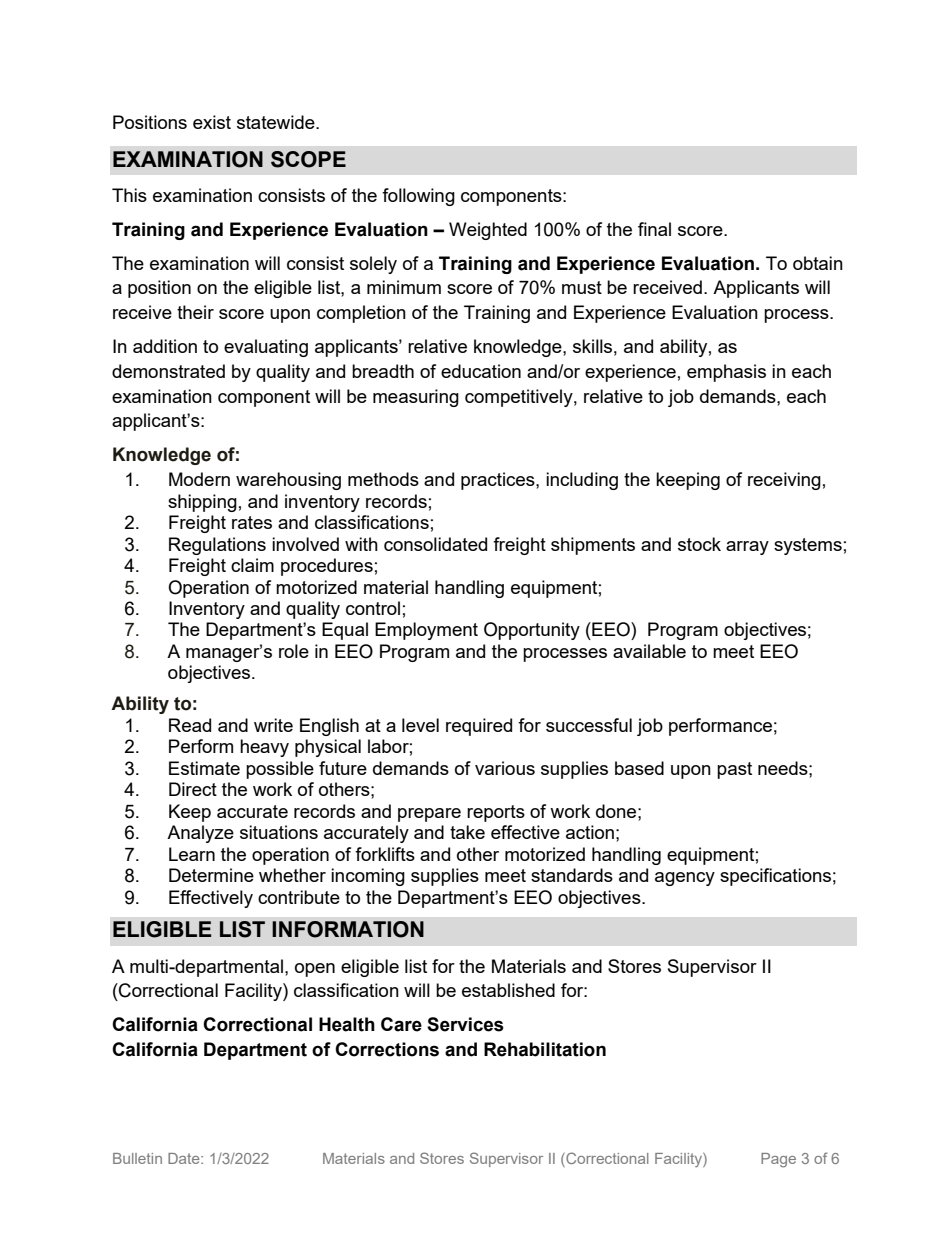  Describe the element at coordinates (418, 197) in the screenshot. I see `following` at that location.
